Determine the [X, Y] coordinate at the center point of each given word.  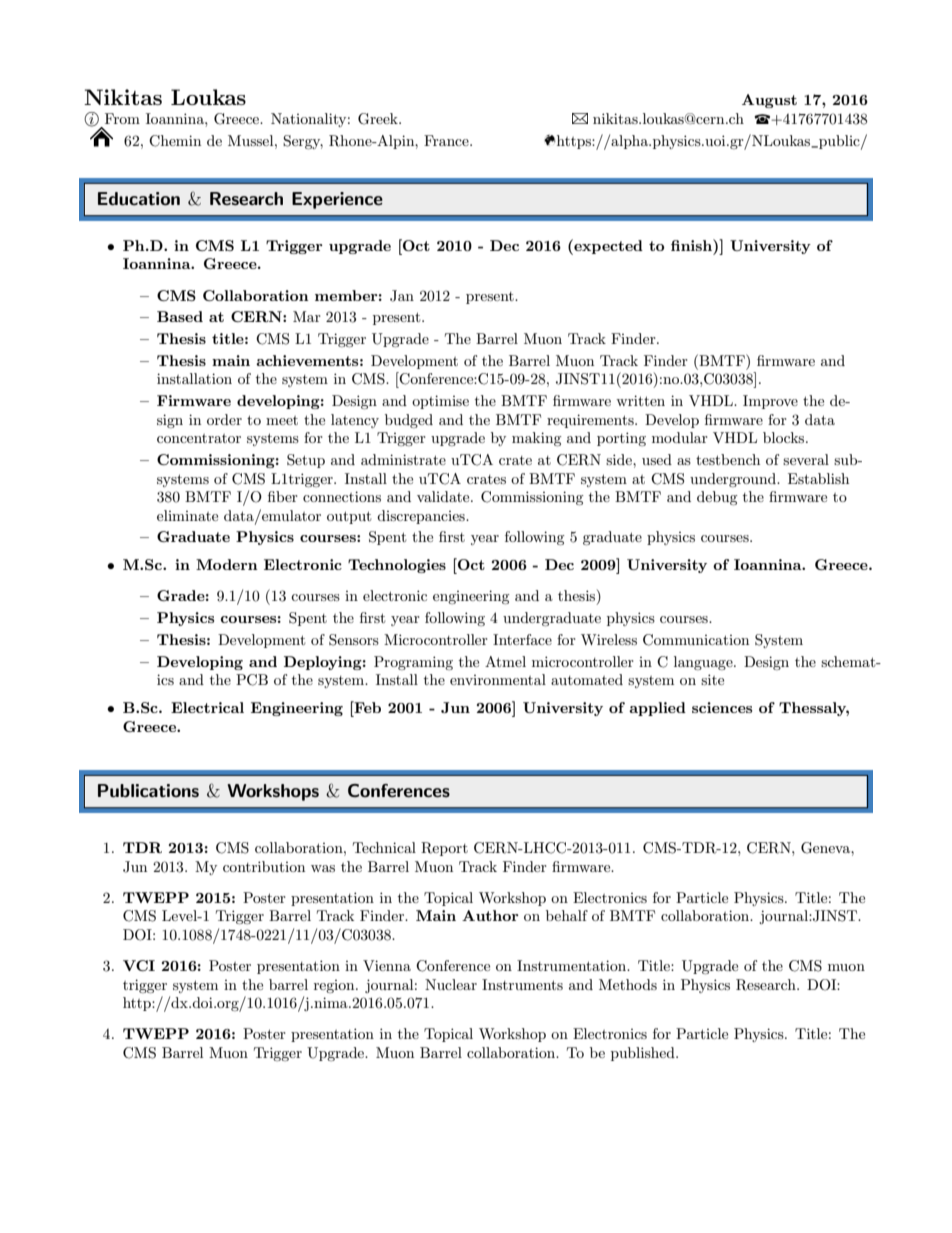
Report [444, 849]
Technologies [397, 566]
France [447, 140]
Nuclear [451, 984]
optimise [440, 402]
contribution [264, 866]
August [769, 101]
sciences [722, 707]
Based [180, 316]
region [335, 986]
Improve [770, 402]
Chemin [175, 141]
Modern [227, 564]
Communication [696, 640]
